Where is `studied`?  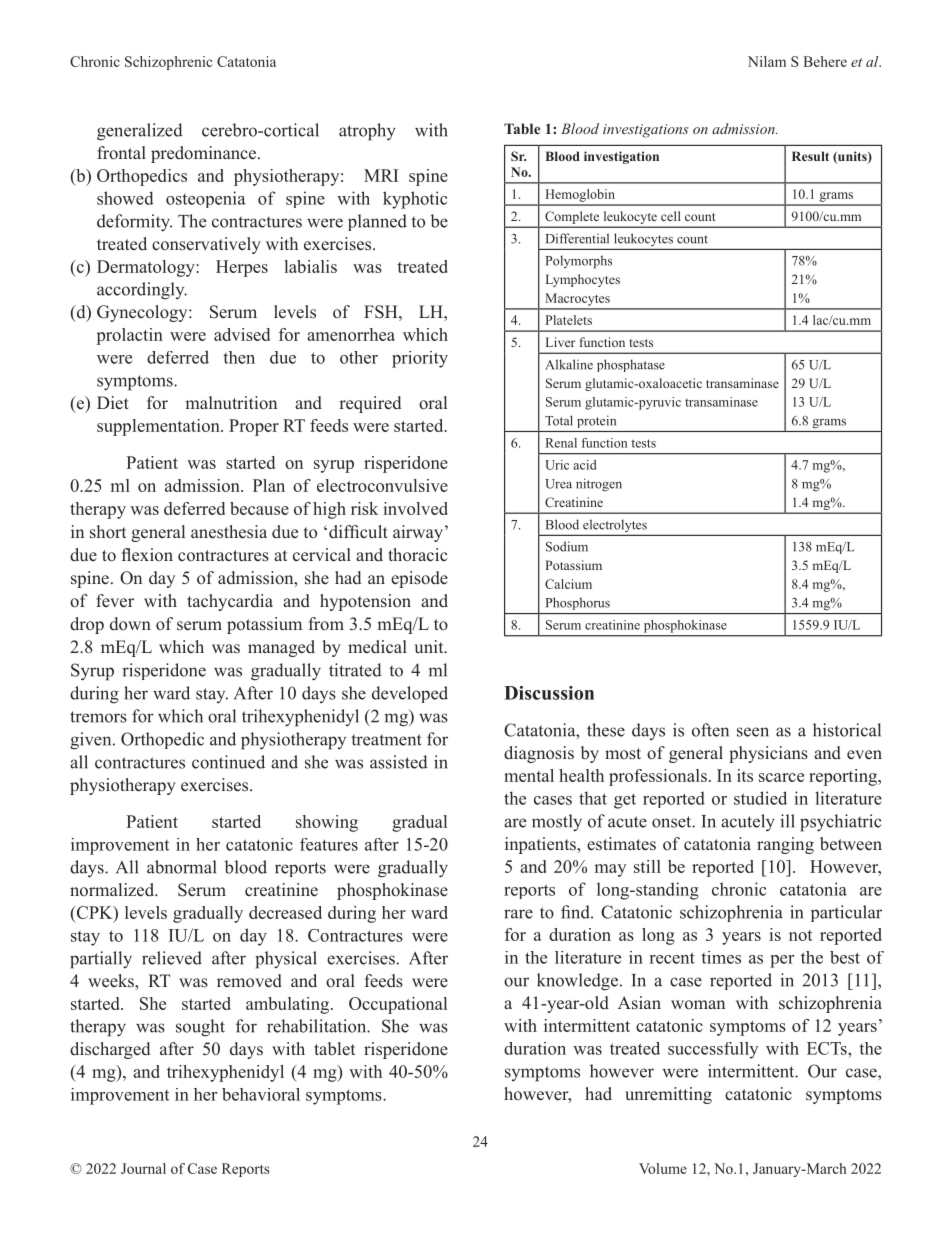 studied is located at coordinates (760, 798).
